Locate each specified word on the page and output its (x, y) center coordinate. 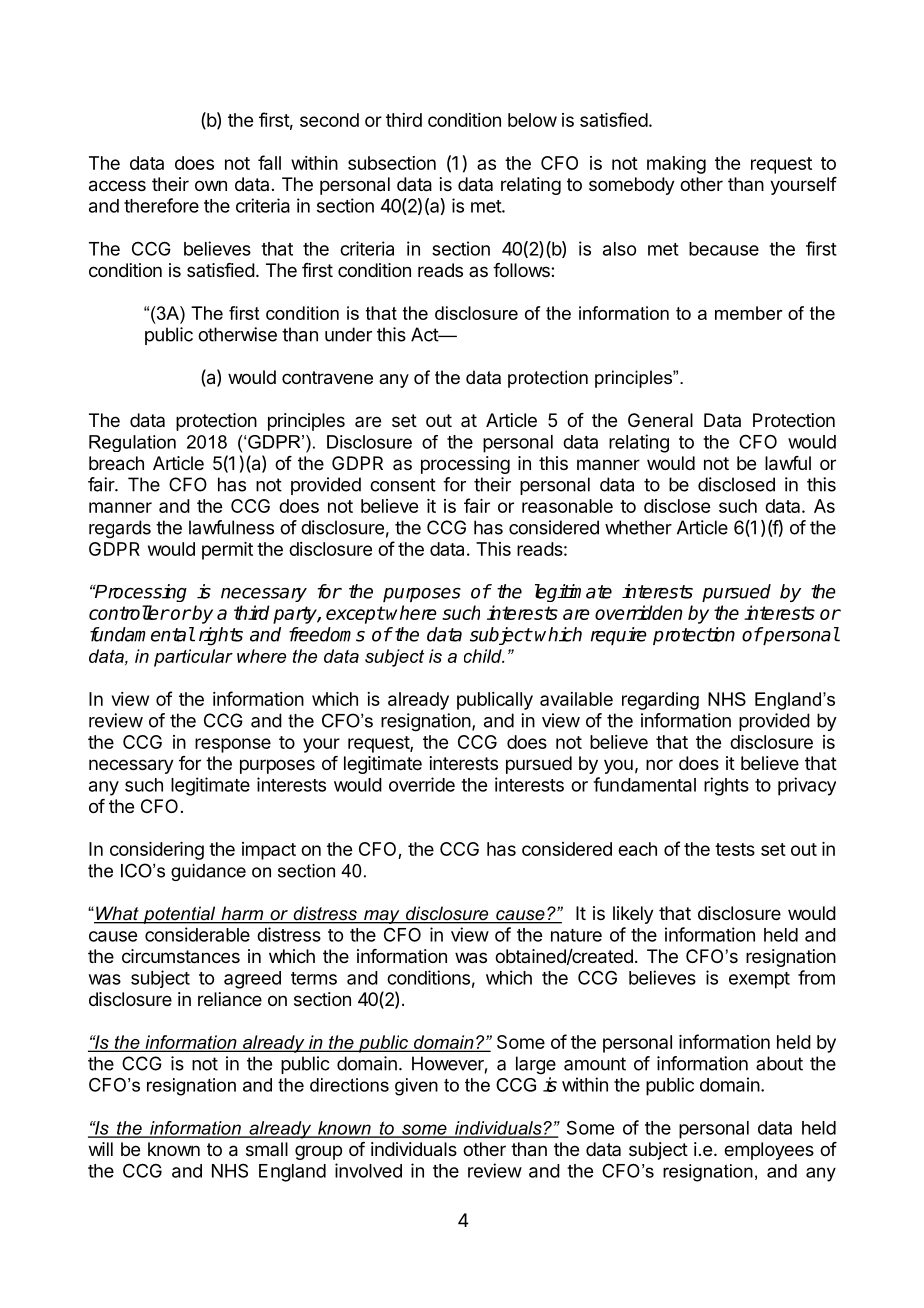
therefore (161, 205)
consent (403, 485)
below (532, 120)
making (676, 165)
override (422, 784)
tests (735, 849)
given (416, 1087)
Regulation (132, 443)
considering (157, 851)
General (660, 420)
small (267, 1149)
